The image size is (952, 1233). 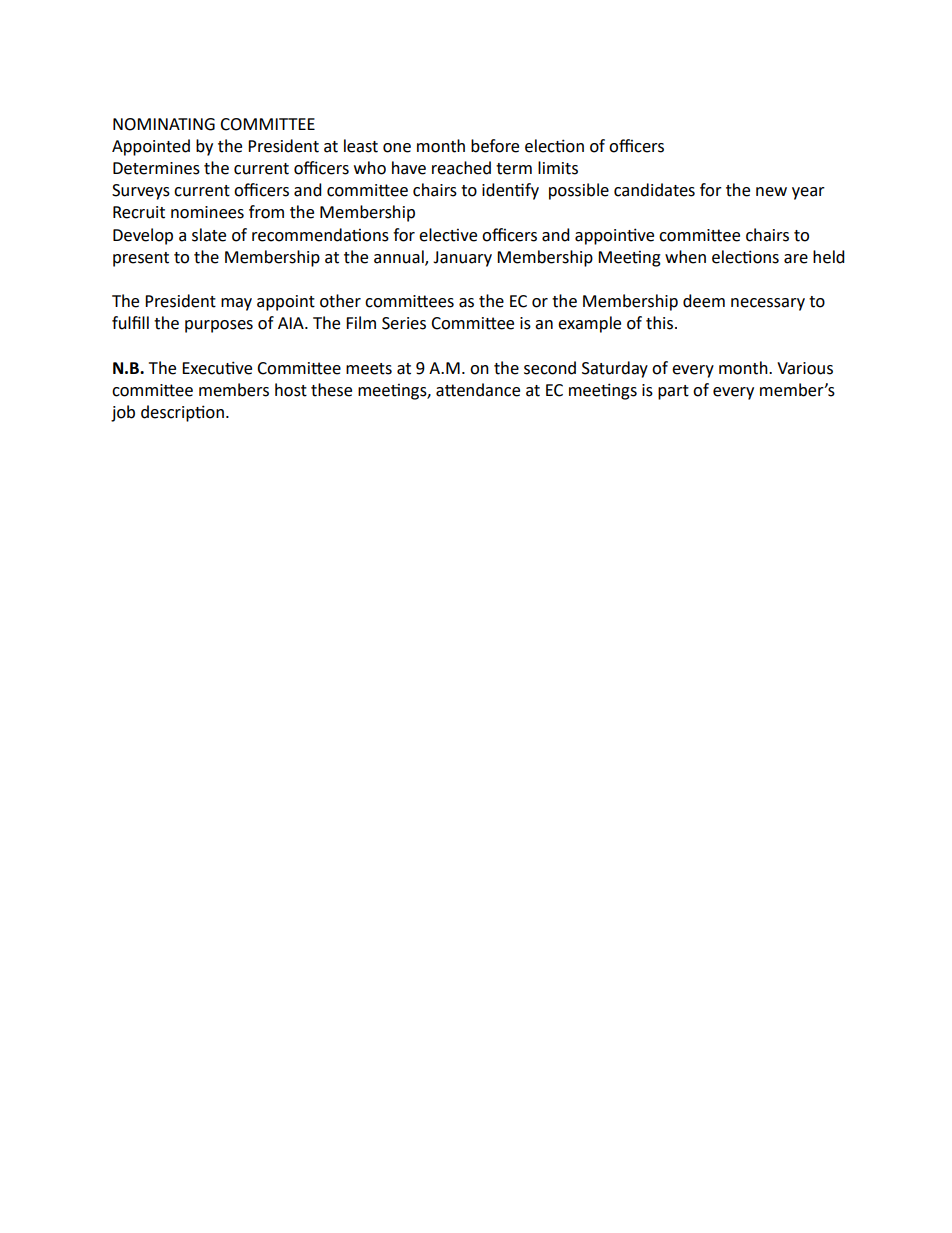 What do you see at coordinates (141, 259) in the page?
I see `present` at bounding box center [141, 259].
